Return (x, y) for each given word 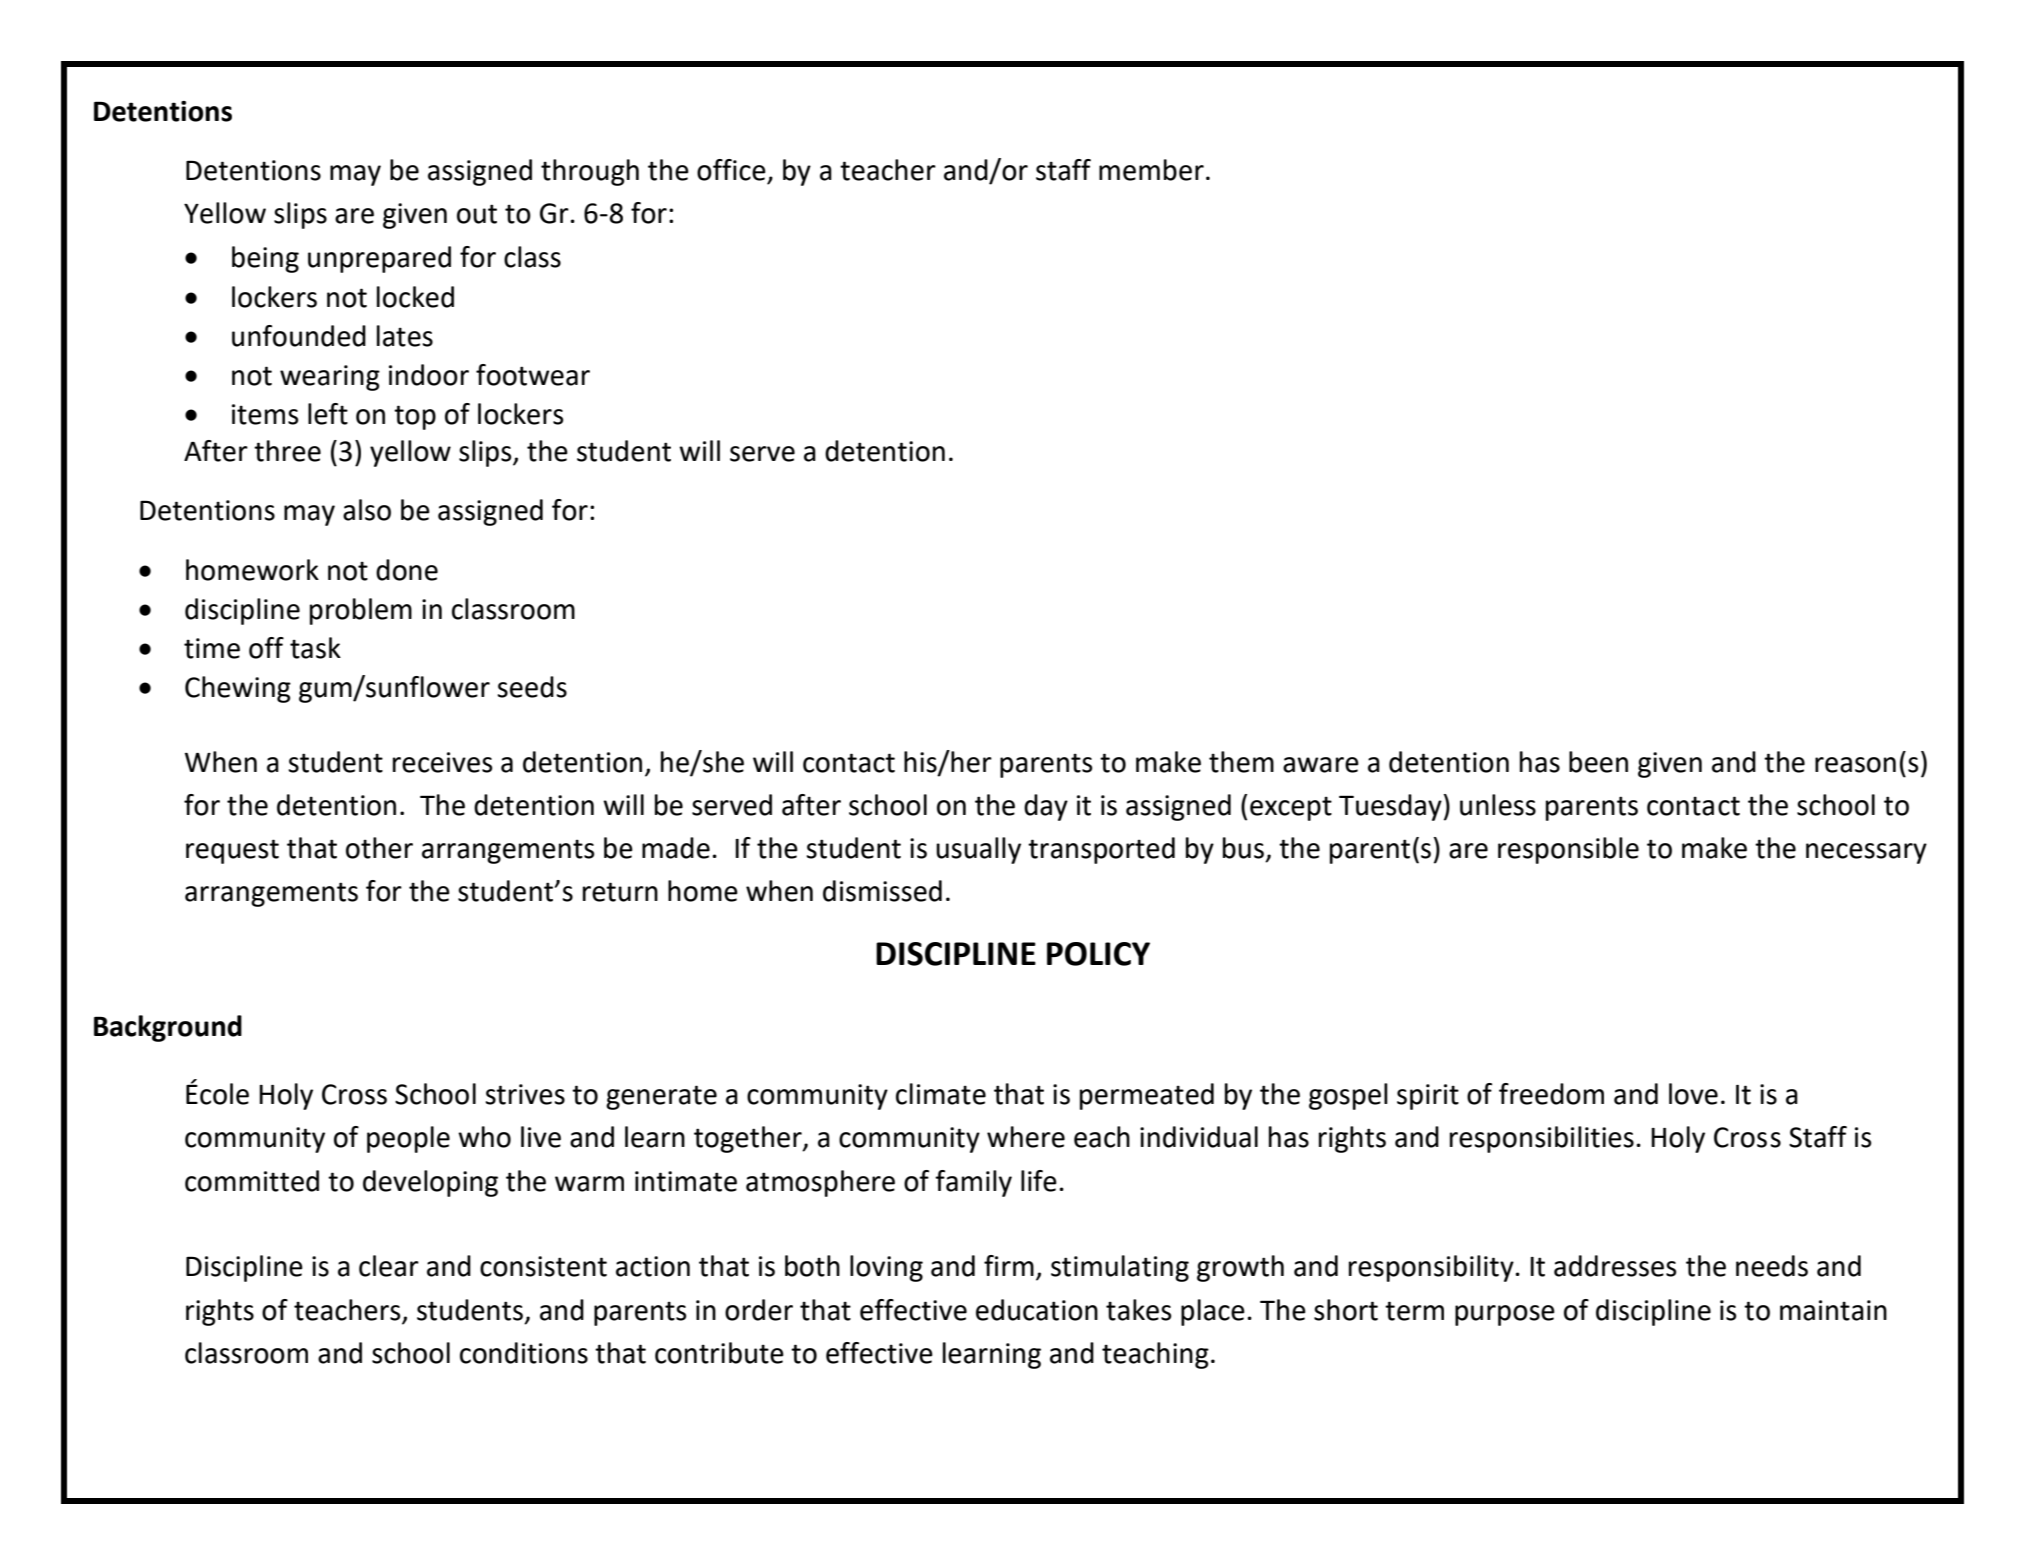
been (1598, 762)
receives (442, 762)
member (1151, 170)
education (1037, 1310)
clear (389, 1266)
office (731, 170)
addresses (1615, 1266)
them (1241, 762)
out (477, 214)
